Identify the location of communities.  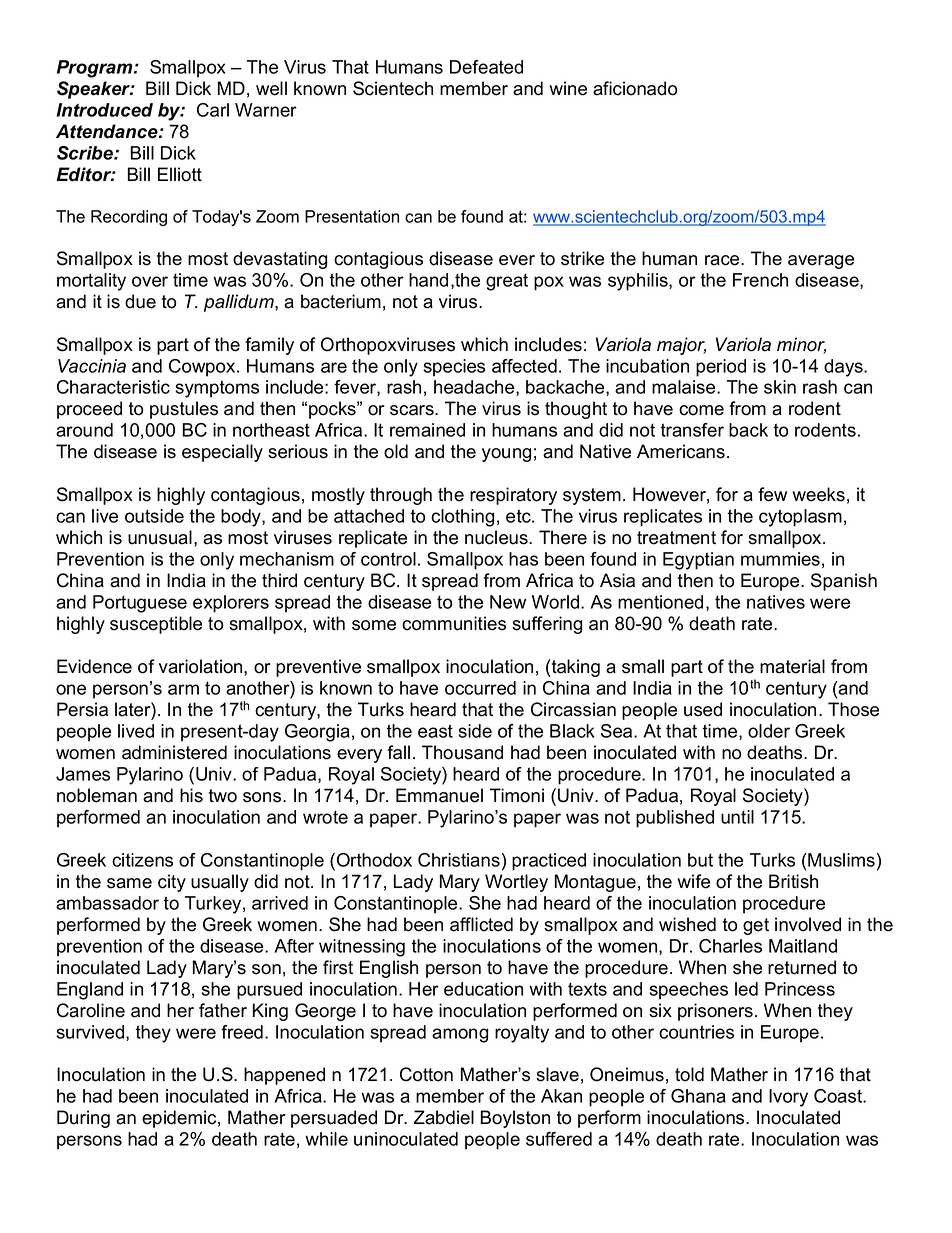
(454, 623).
